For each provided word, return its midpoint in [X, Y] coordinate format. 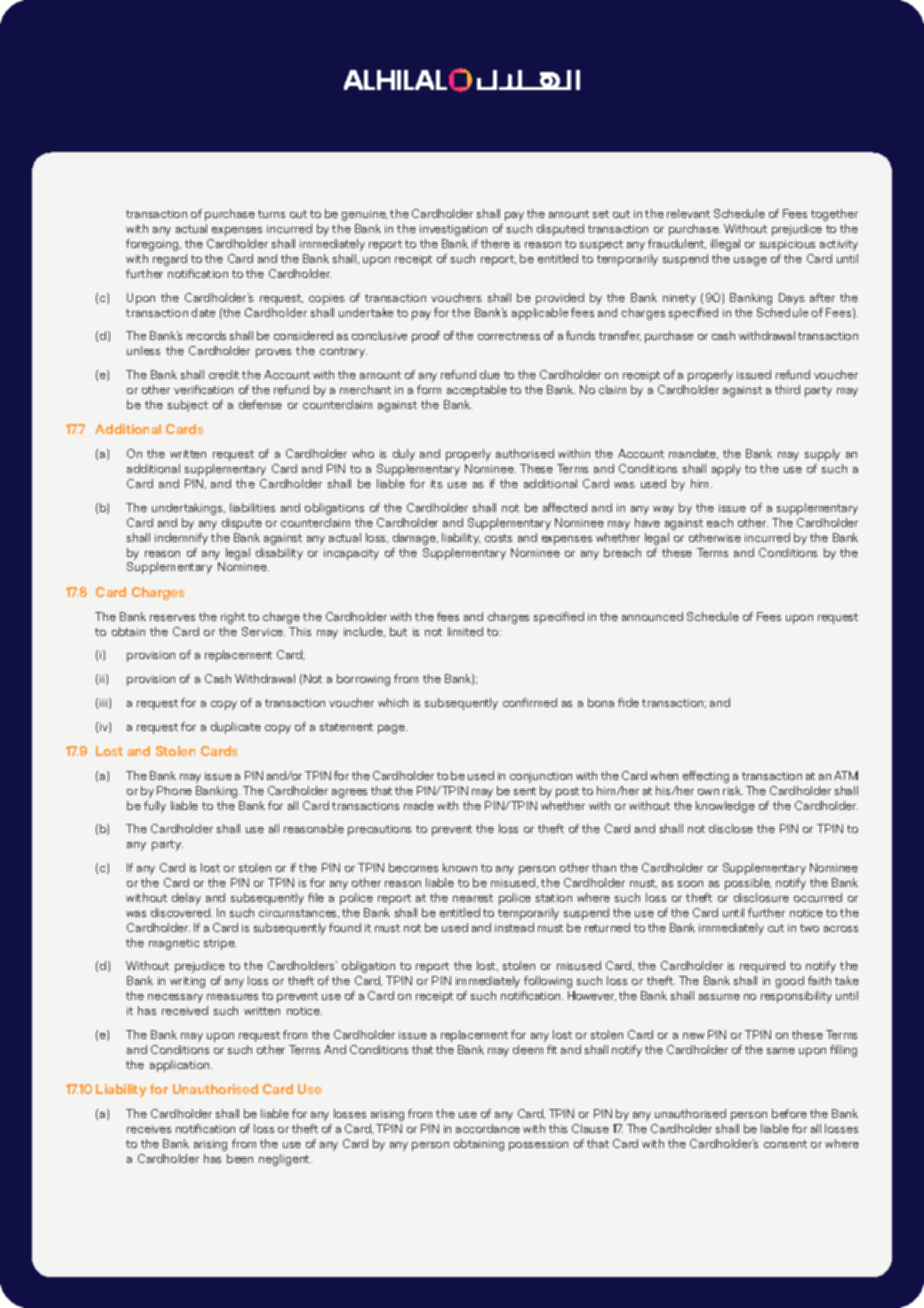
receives [149, 1129]
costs [498, 538]
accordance [488, 1128]
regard [170, 260]
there [495, 243]
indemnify [181, 539]
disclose [731, 828]
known [460, 867]
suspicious [787, 245]
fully [155, 807]
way [663, 510]
